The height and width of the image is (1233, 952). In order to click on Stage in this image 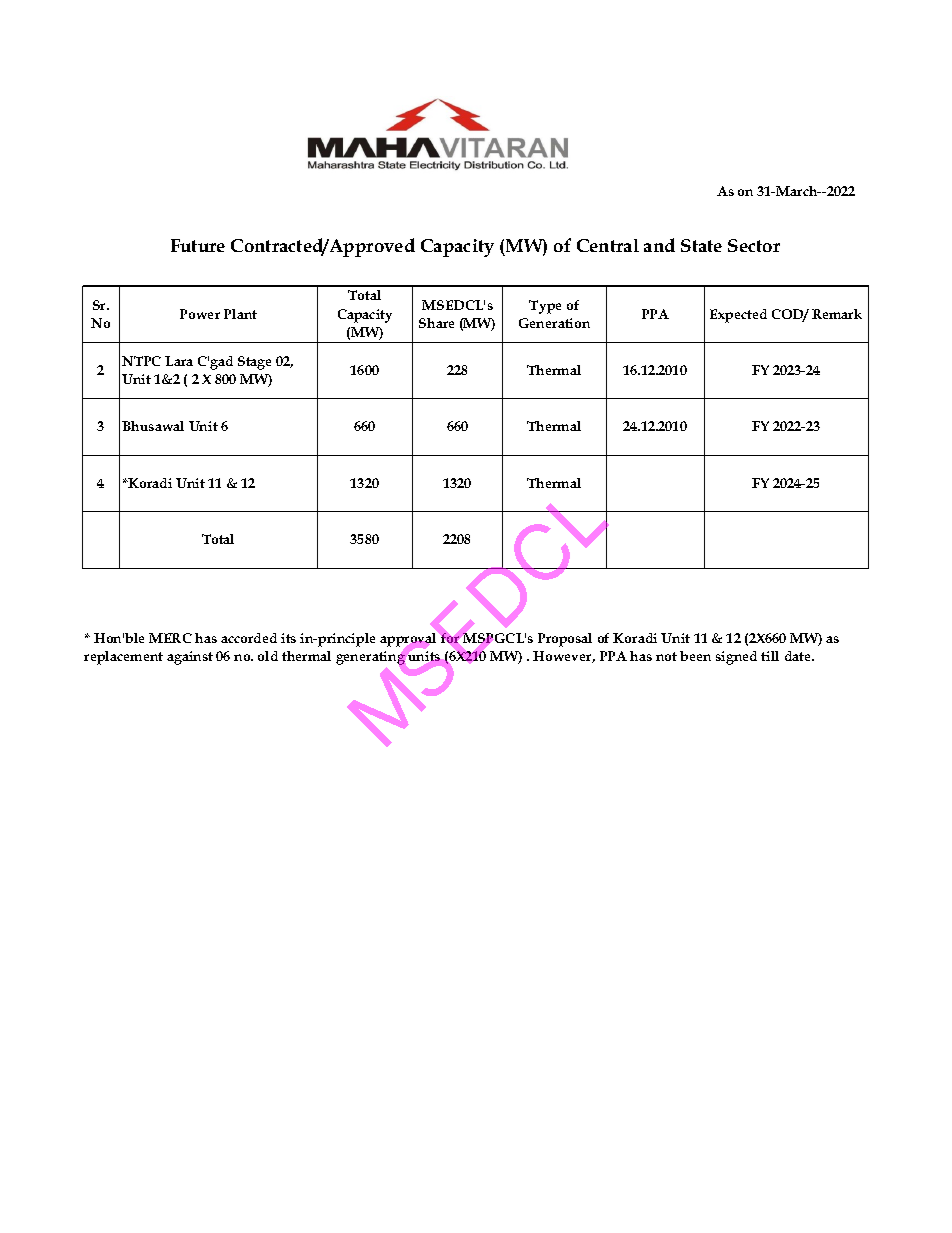, I will do `click(254, 363)`.
